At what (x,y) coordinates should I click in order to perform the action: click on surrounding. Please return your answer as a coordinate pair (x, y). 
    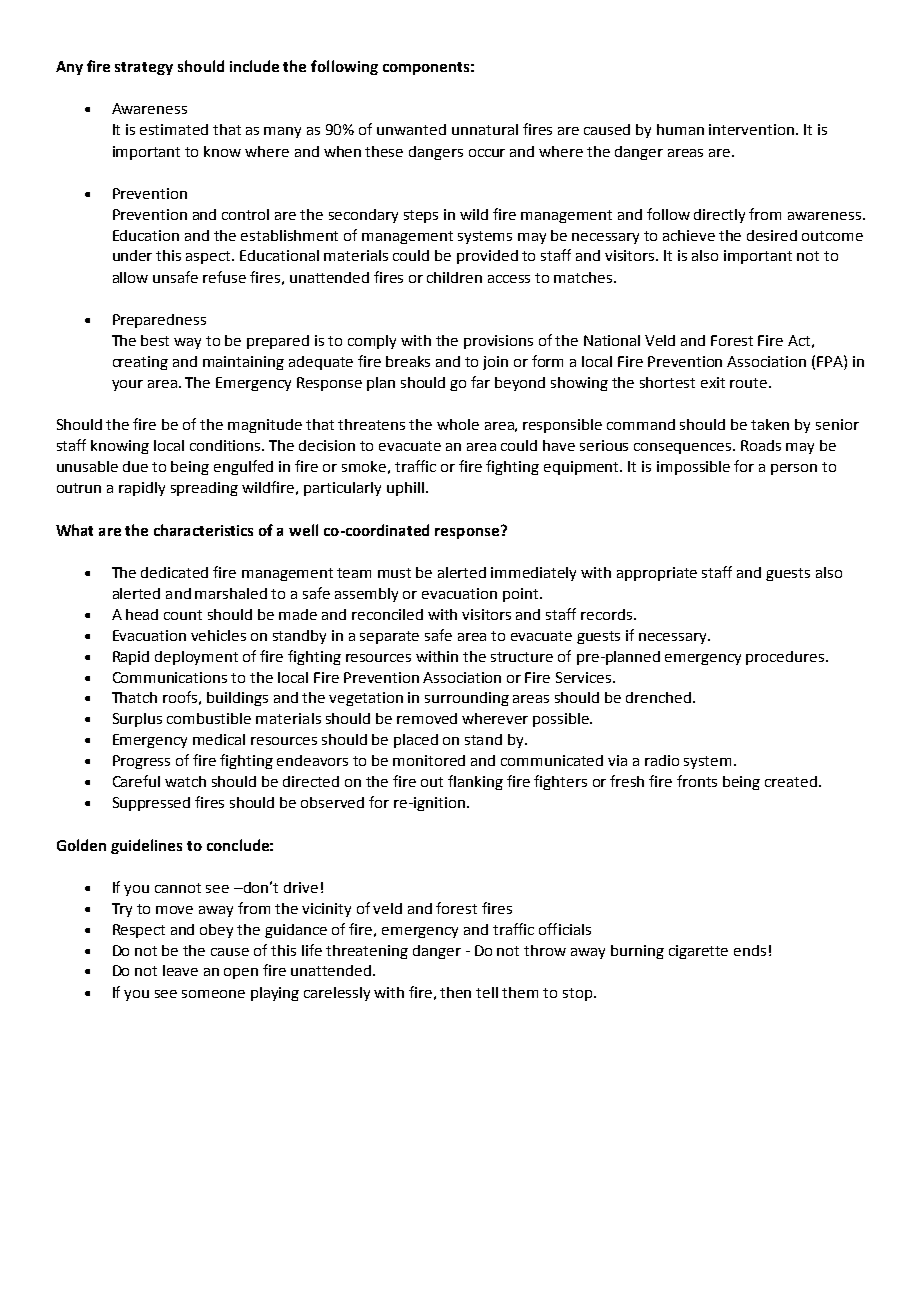
    Looking at the image, I should click on (467, 699).
